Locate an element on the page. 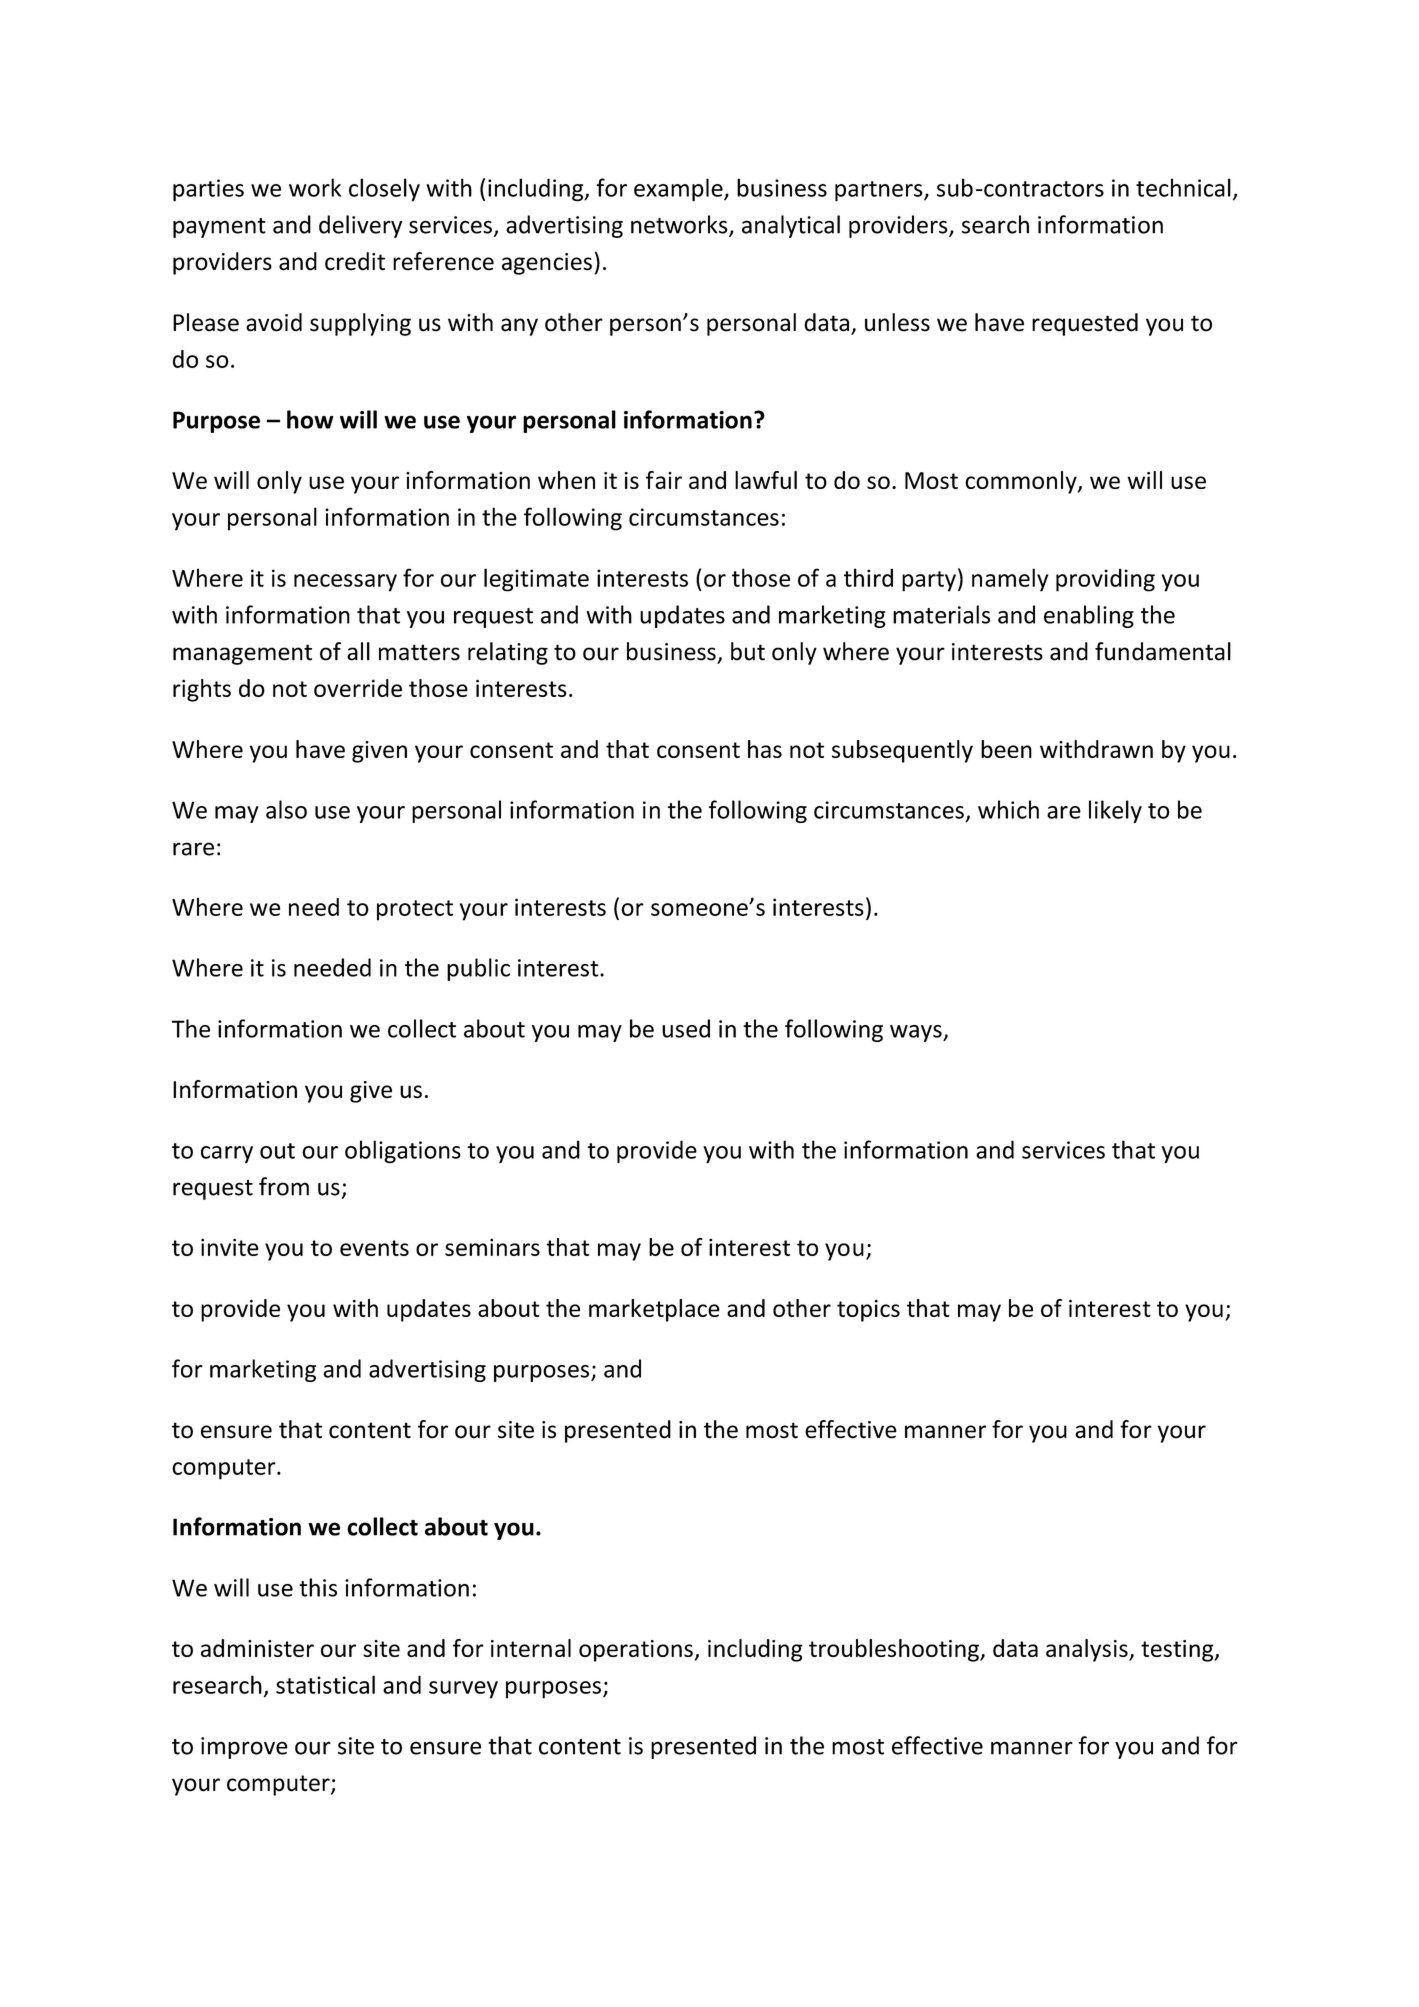 The height and width of the page is (2007, 1419). delivery is located at coordinates (360, 226).
